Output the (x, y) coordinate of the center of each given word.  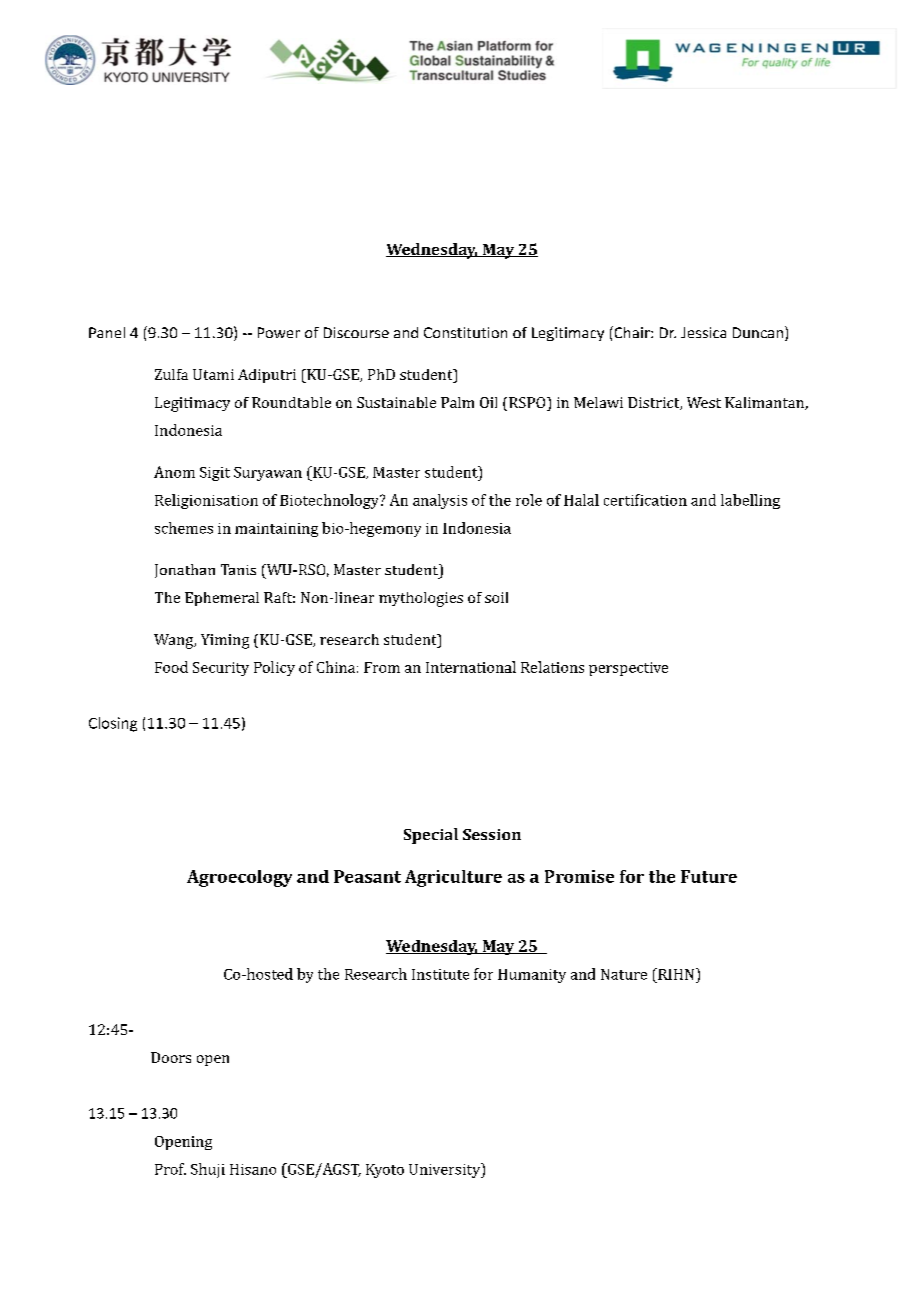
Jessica (703, 332)
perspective (628, 669)
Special (431, 836)
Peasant (367, 876)
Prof (170, 1169)
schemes (184, 528)
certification (645, 500)
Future (709, 876)
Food (171, 667)
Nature (624, 974)
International (471, 667)
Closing (113, 724)
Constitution (465, 332)
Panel (107, 332)
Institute (440, 974)
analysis (440, 501)
